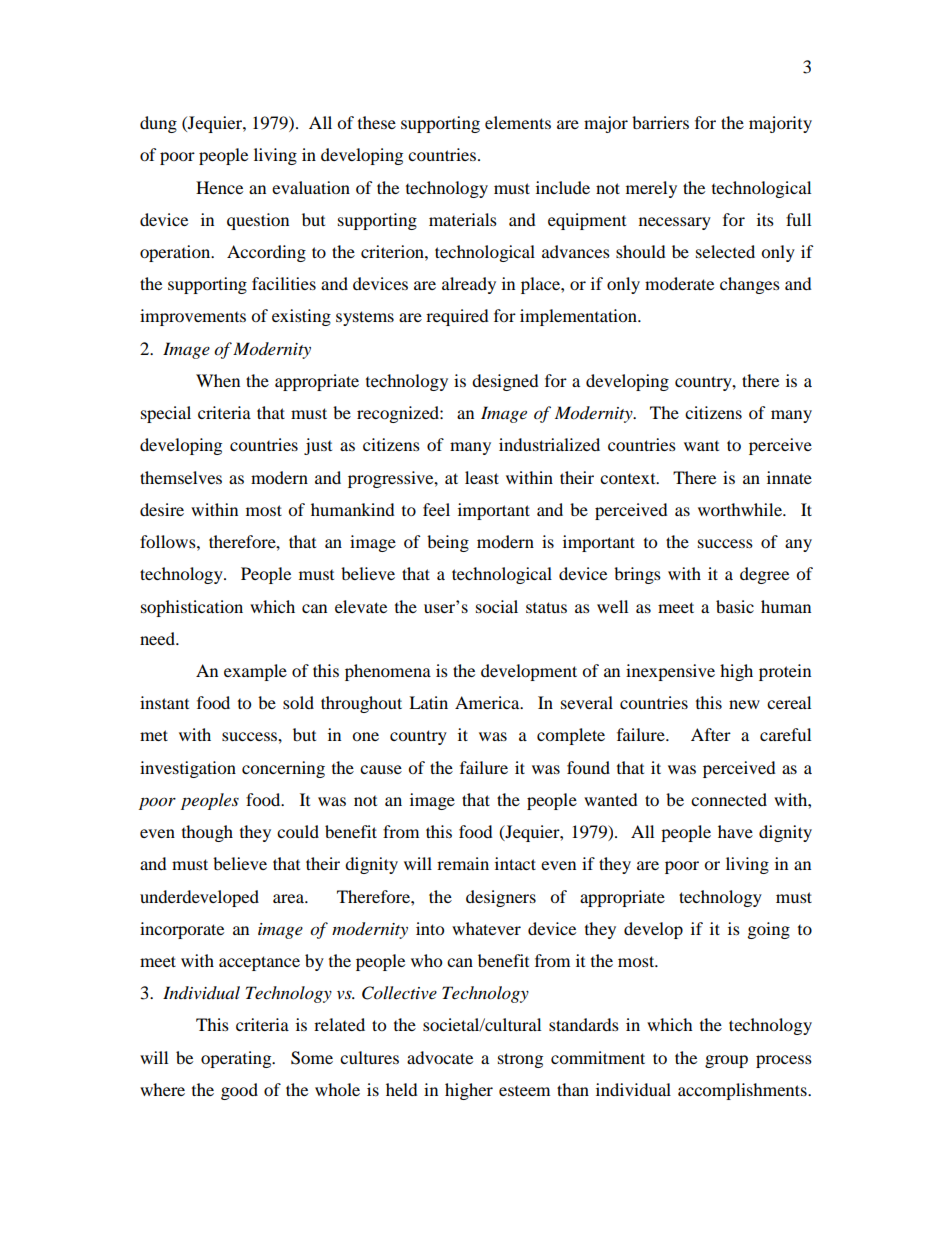 This image has height=1233, width=952. What do you see at coordinates (518, 122) in the image?
I see `elements` at bounding box center [518, 122].
